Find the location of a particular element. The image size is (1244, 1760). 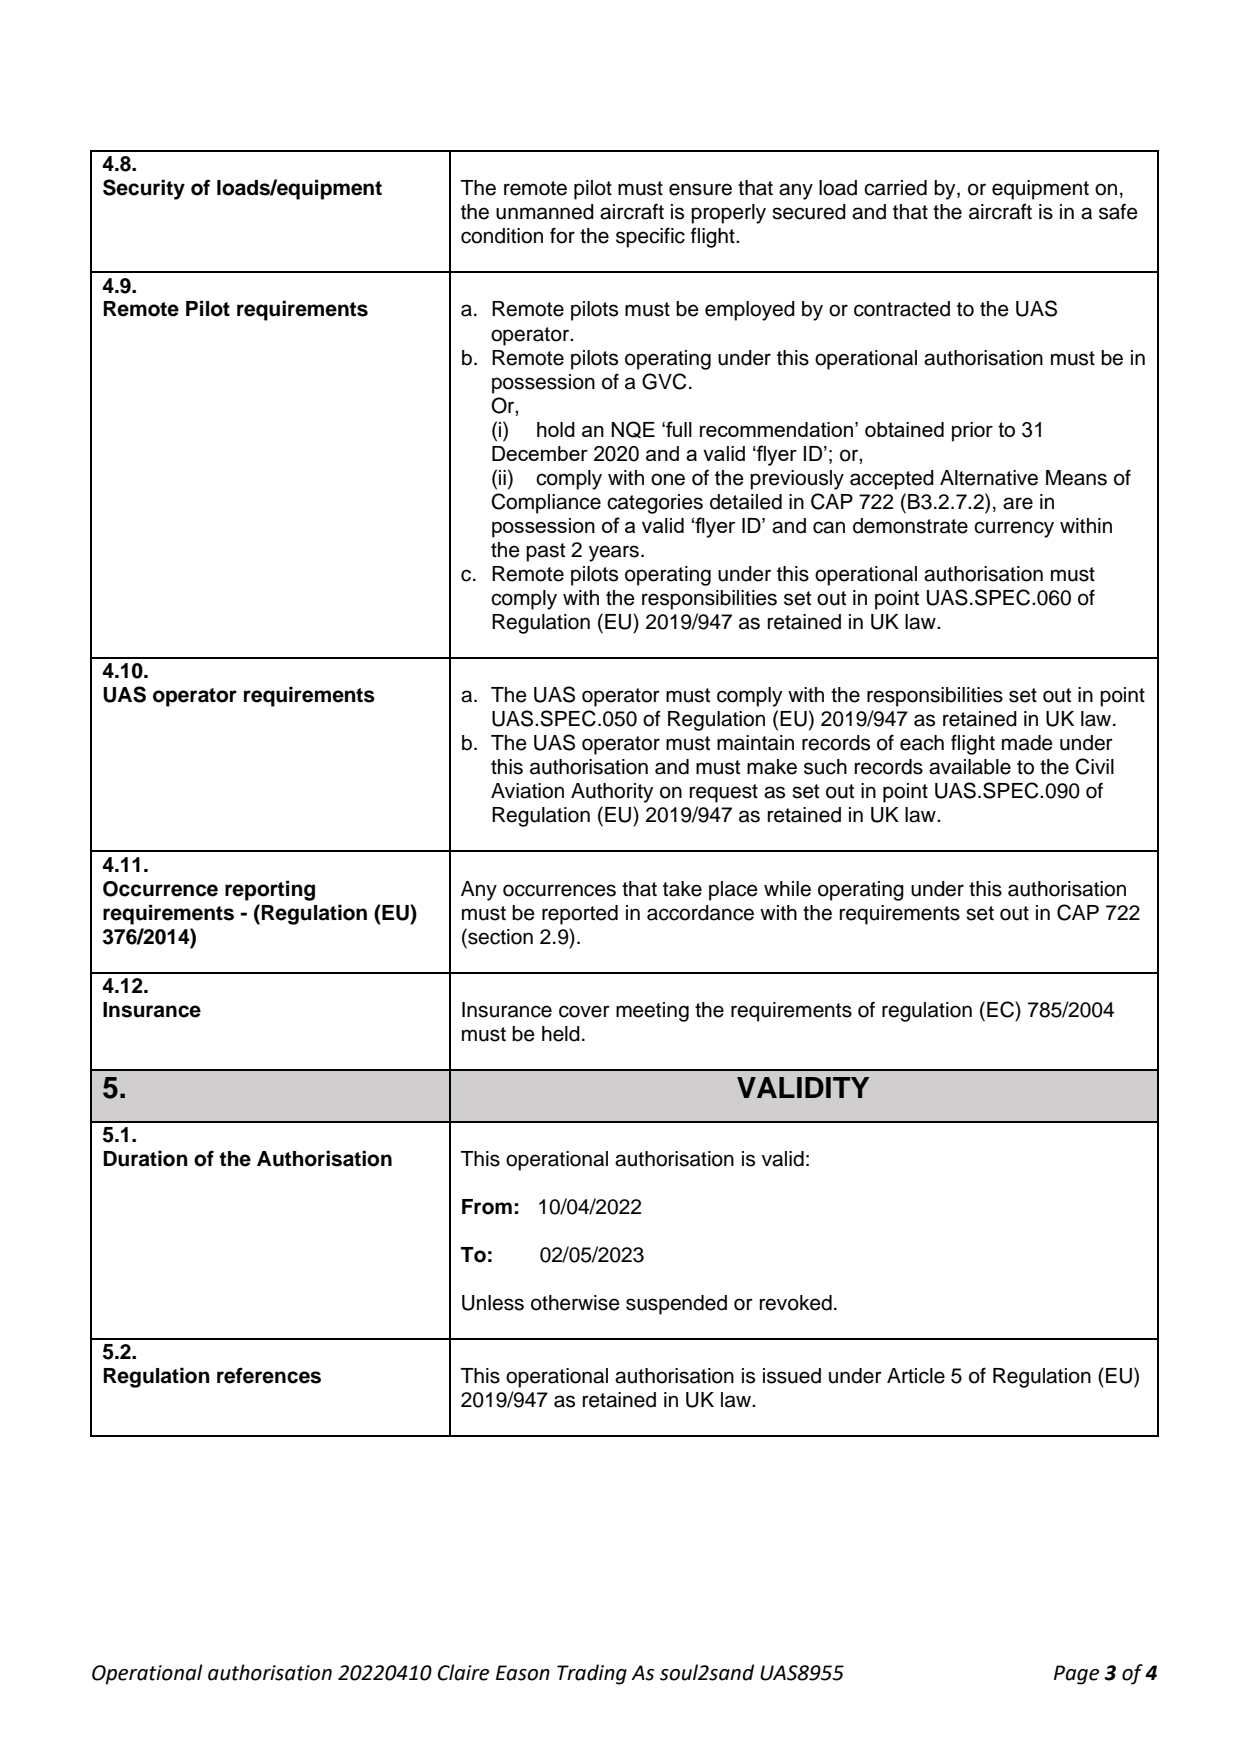

Claire is located at coordinates (463, 1672).
